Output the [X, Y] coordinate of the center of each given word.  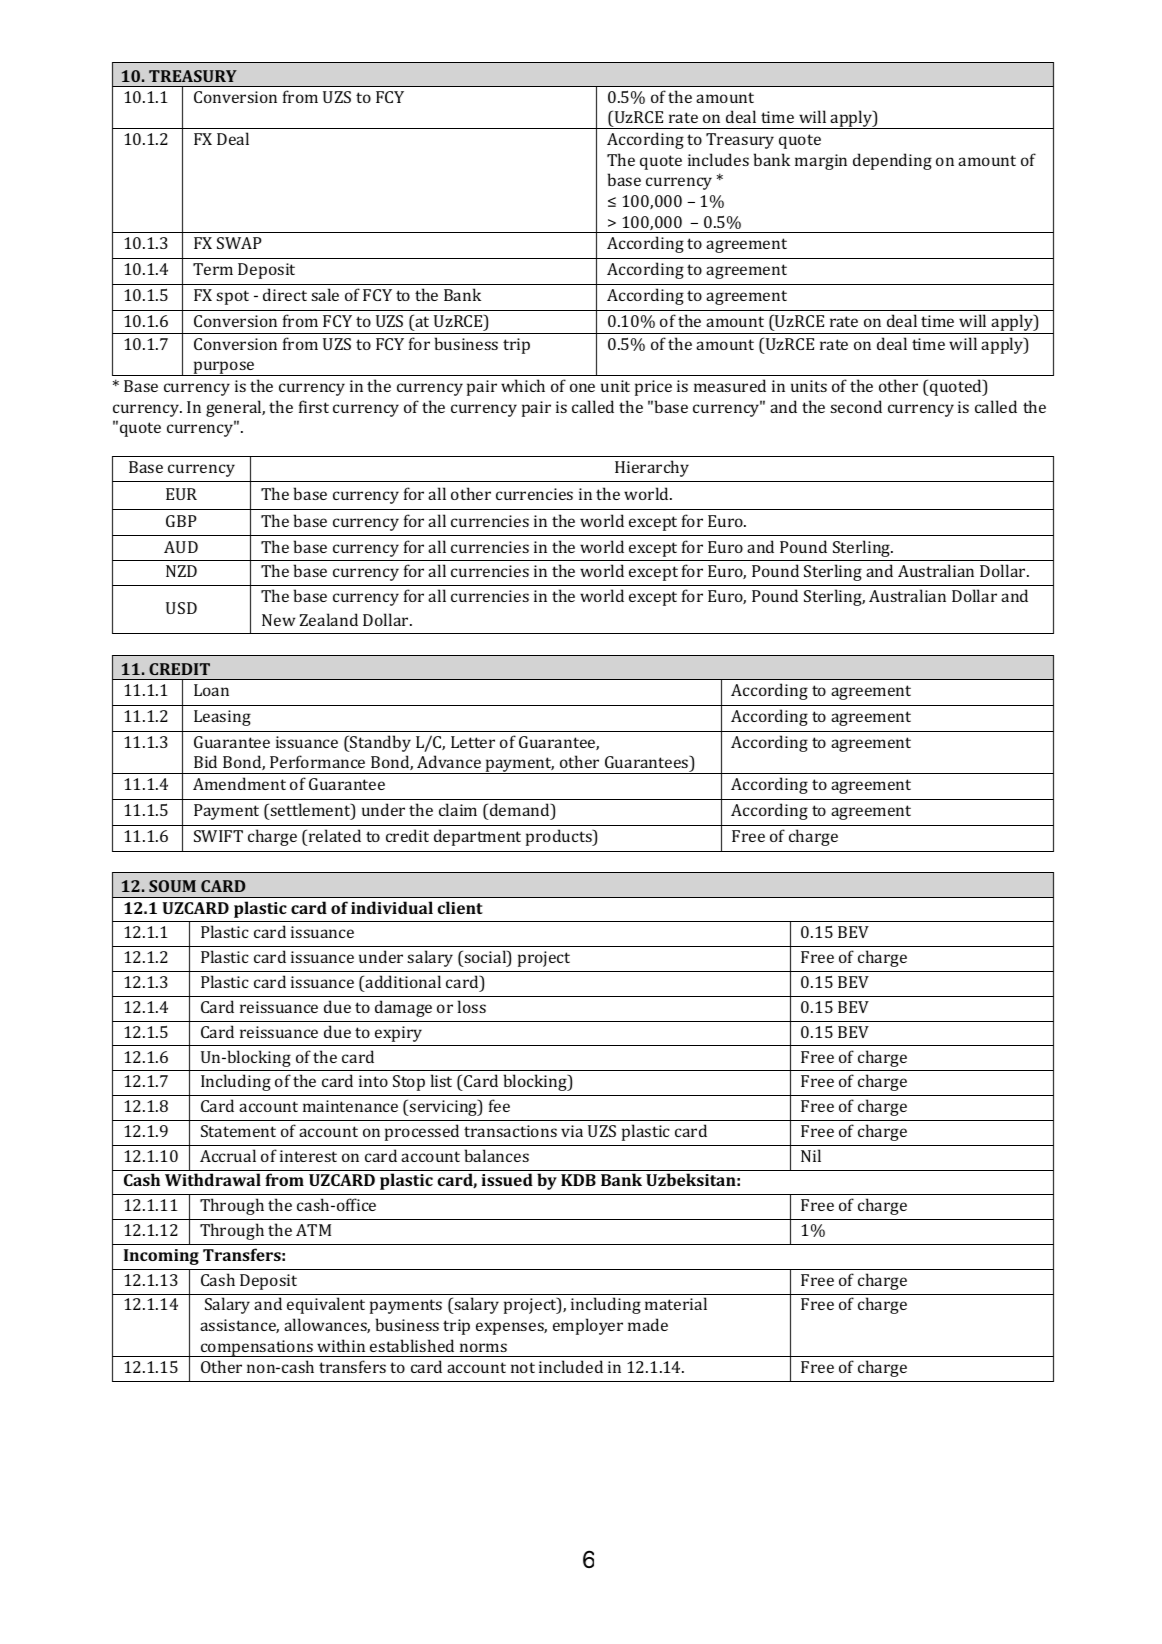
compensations [256, 1348]
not [523, 1367]
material [676, 1303]
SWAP [239, 243]
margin [821, 162]
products [560, 837]
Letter [473, 742]
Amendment [239, 783]
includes [718, 159]
